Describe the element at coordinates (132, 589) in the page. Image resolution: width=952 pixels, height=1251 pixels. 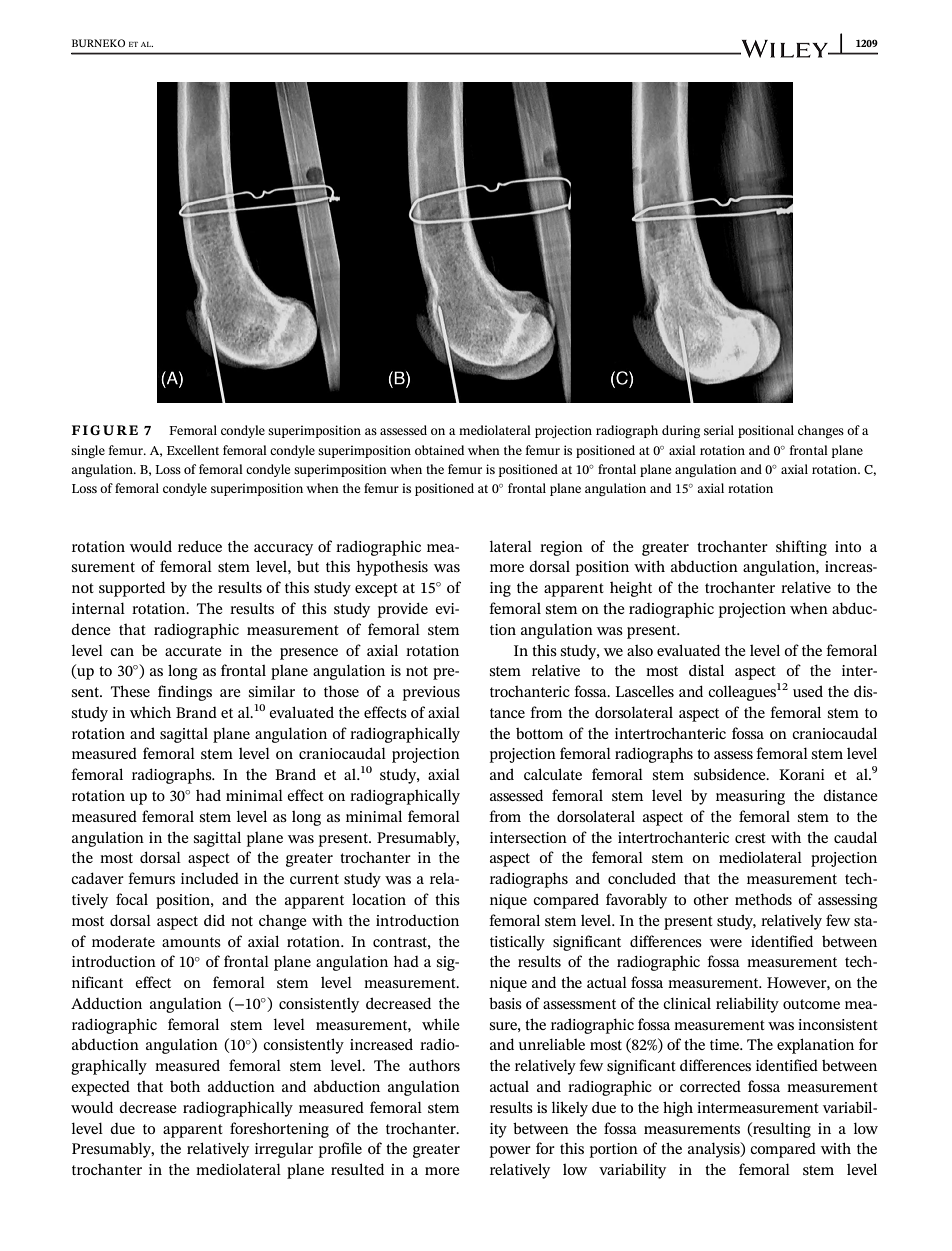
I see `supported` at that location.
